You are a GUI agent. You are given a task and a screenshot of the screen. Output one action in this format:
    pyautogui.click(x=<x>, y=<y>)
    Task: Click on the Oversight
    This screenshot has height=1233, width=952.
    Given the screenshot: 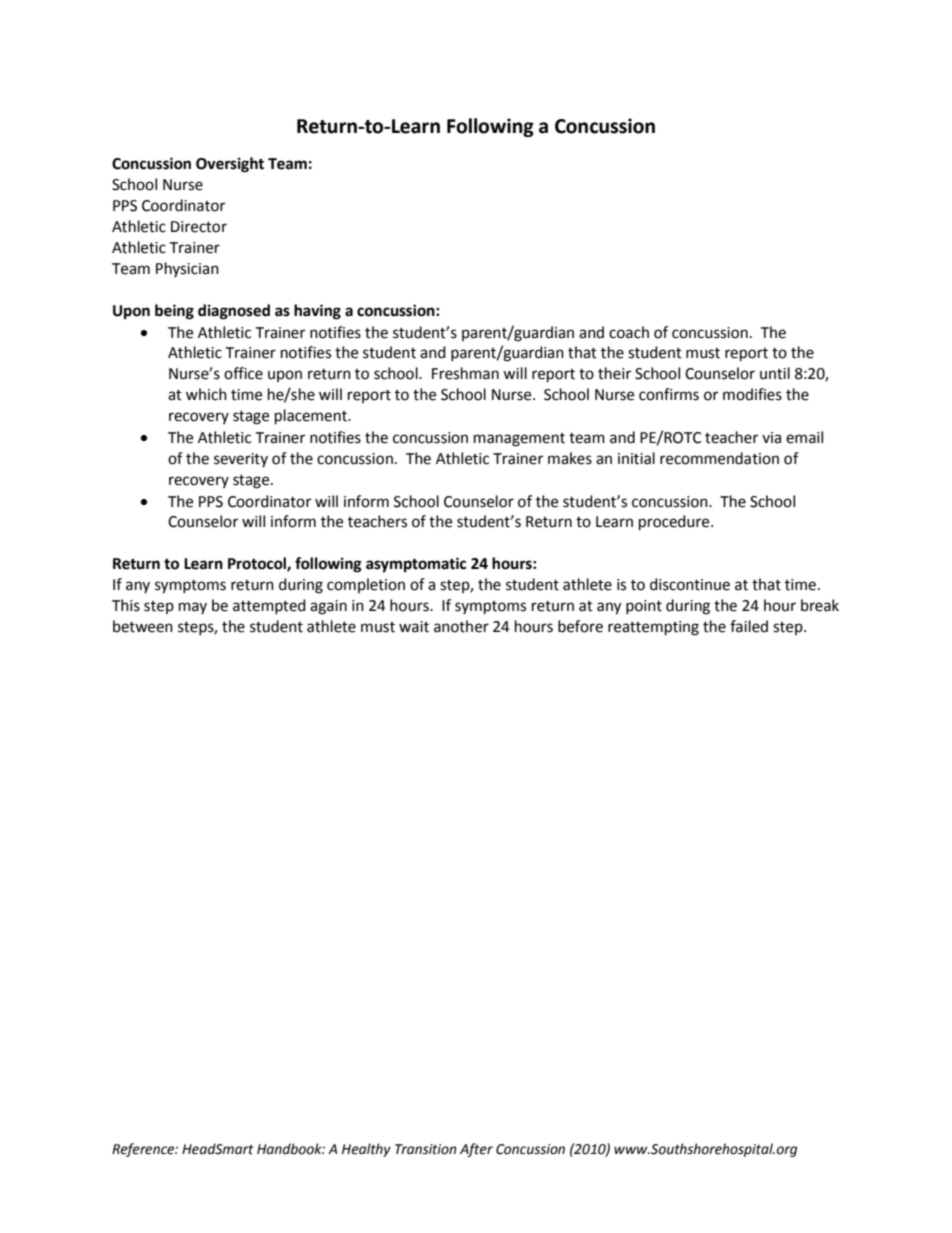 What is the action you would take?
    pyautogui.click(x=230, y=165)
